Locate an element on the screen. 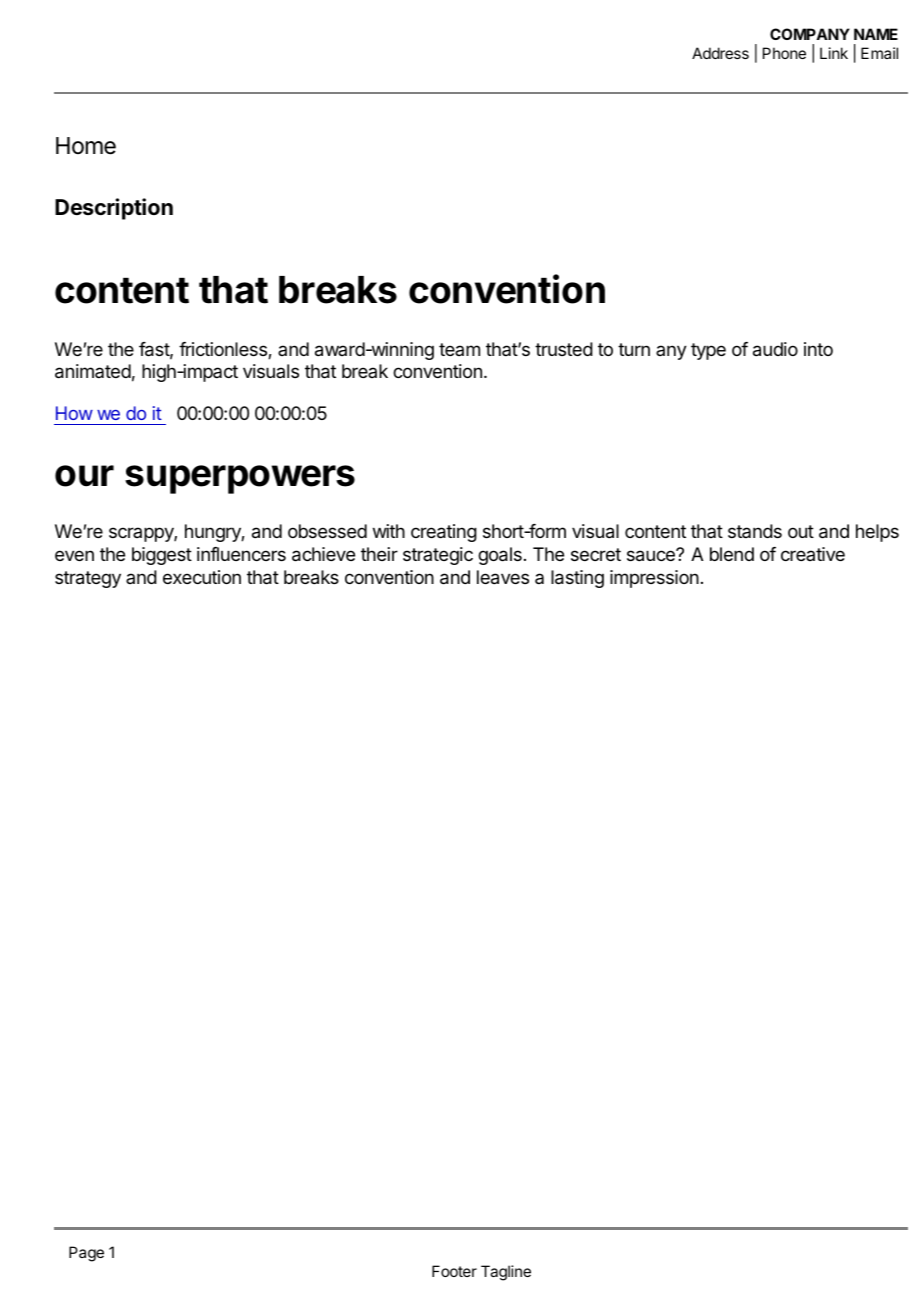  Home is located at coordinates (86, 146).
